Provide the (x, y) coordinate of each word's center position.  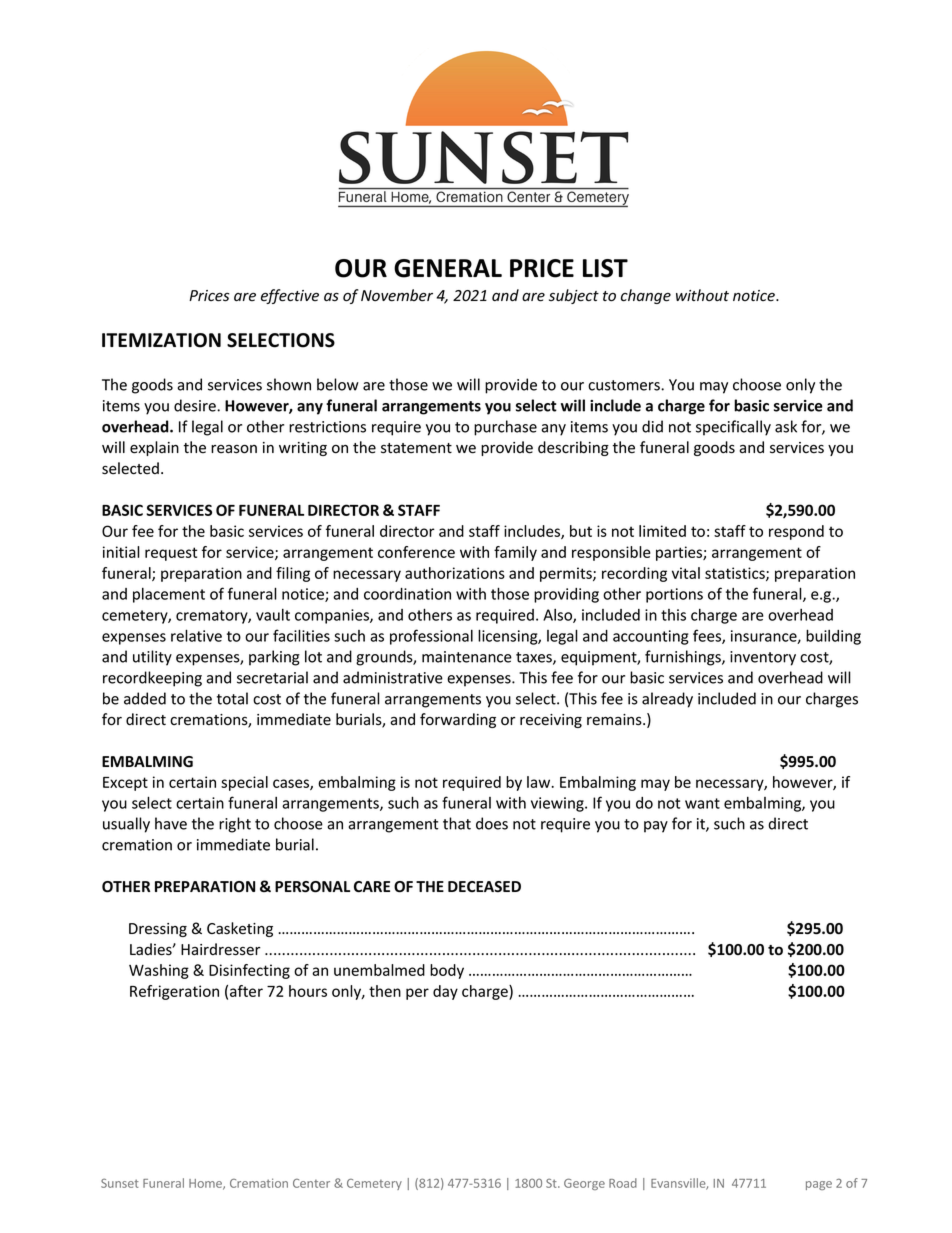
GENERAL (448, 268)
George (584, 1184)
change (646, 296)
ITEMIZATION (161, 340)
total (232, 698)
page (819, 1185)
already (667, 700)
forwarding (458, 720)
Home (206, 1184)
